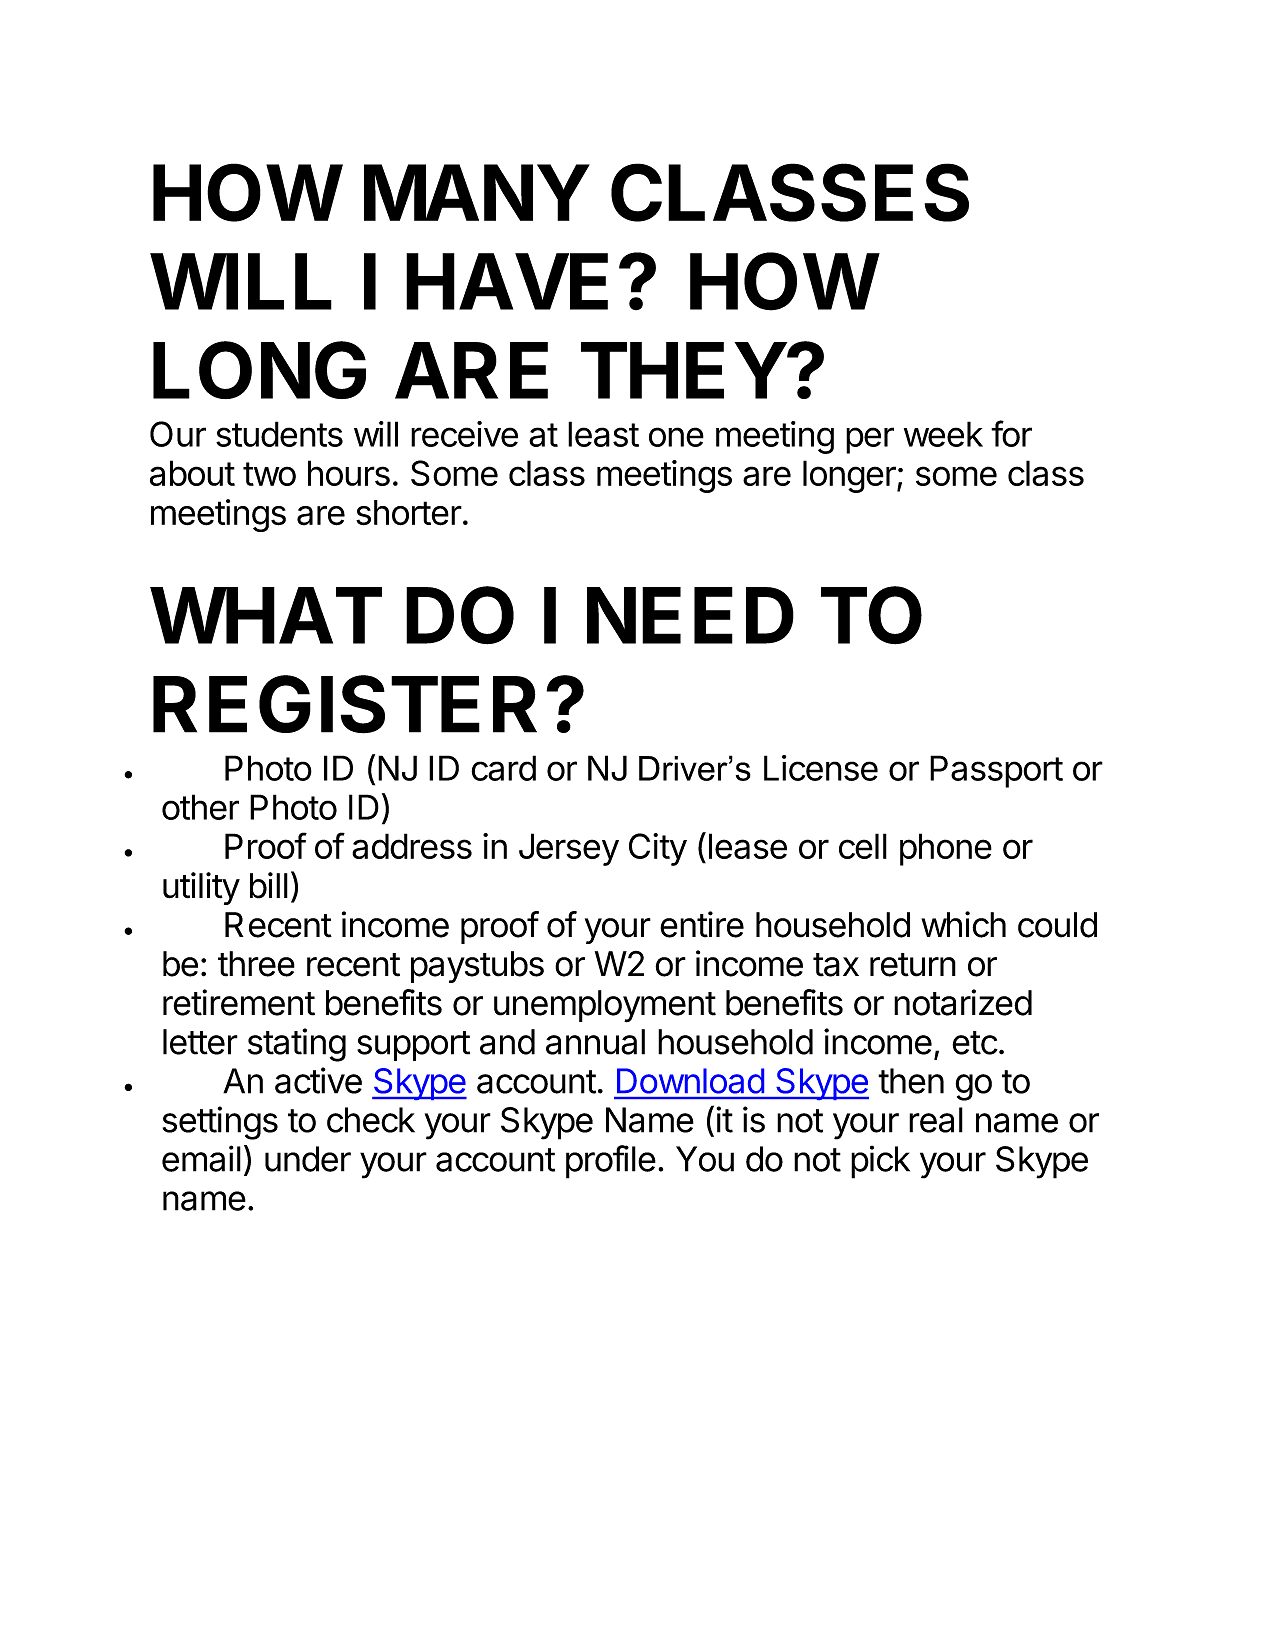  Describe the element at coordinates (702, 924) in the screenshot. I see `entire` at that location.
